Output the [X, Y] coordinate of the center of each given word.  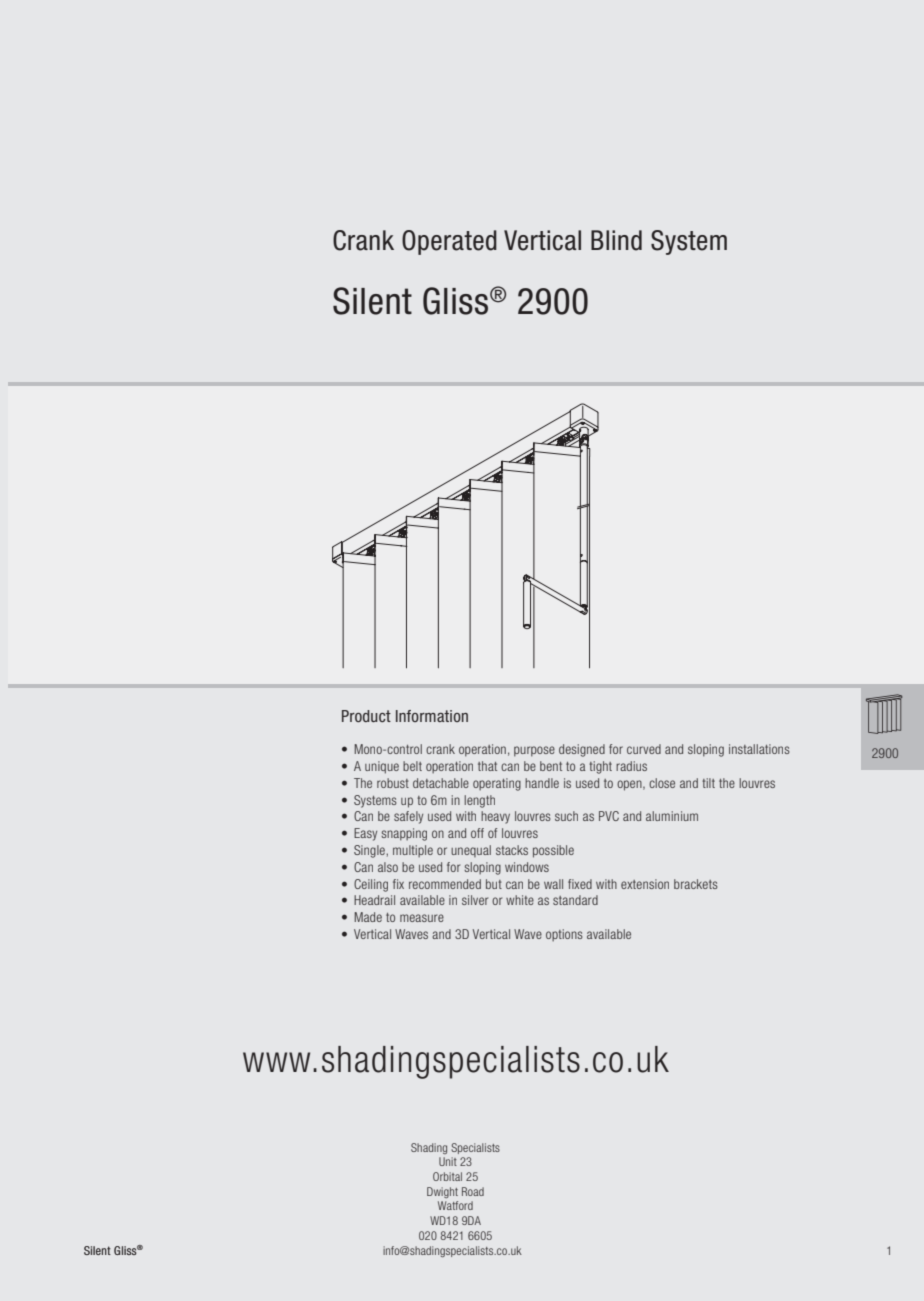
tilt [708, 783]
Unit [448, 1161]
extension [645, 884]
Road [473, 1191]
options [564, 935]
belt [412, 766]
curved [644, 749]
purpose [534, 751]
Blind [616, 240]
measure [422, 918]
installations [759, 749]
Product [366, 716]
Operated [449, 242]
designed [582, 750]
